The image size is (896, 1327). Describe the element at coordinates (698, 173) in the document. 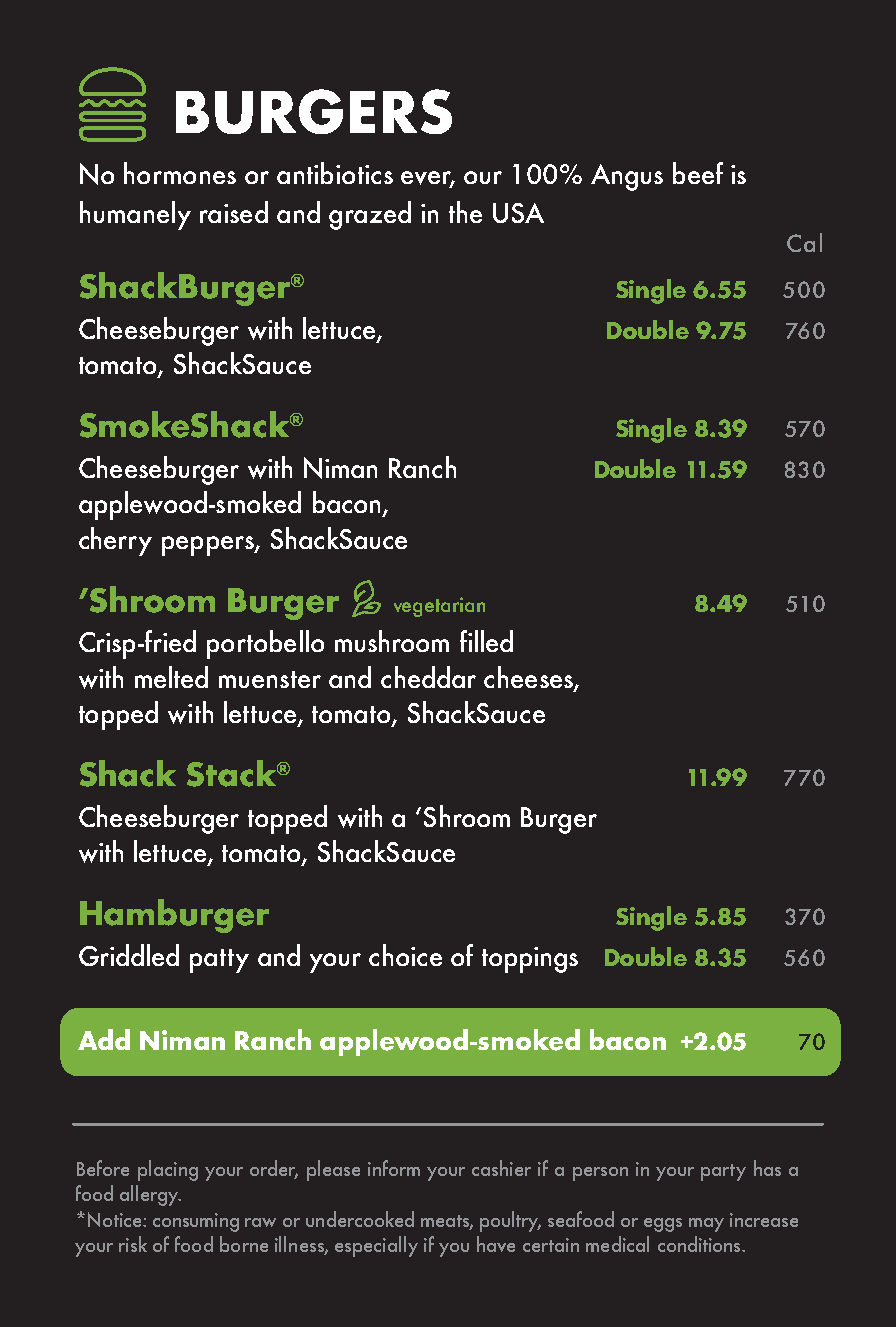

I see `beef` at that location.
